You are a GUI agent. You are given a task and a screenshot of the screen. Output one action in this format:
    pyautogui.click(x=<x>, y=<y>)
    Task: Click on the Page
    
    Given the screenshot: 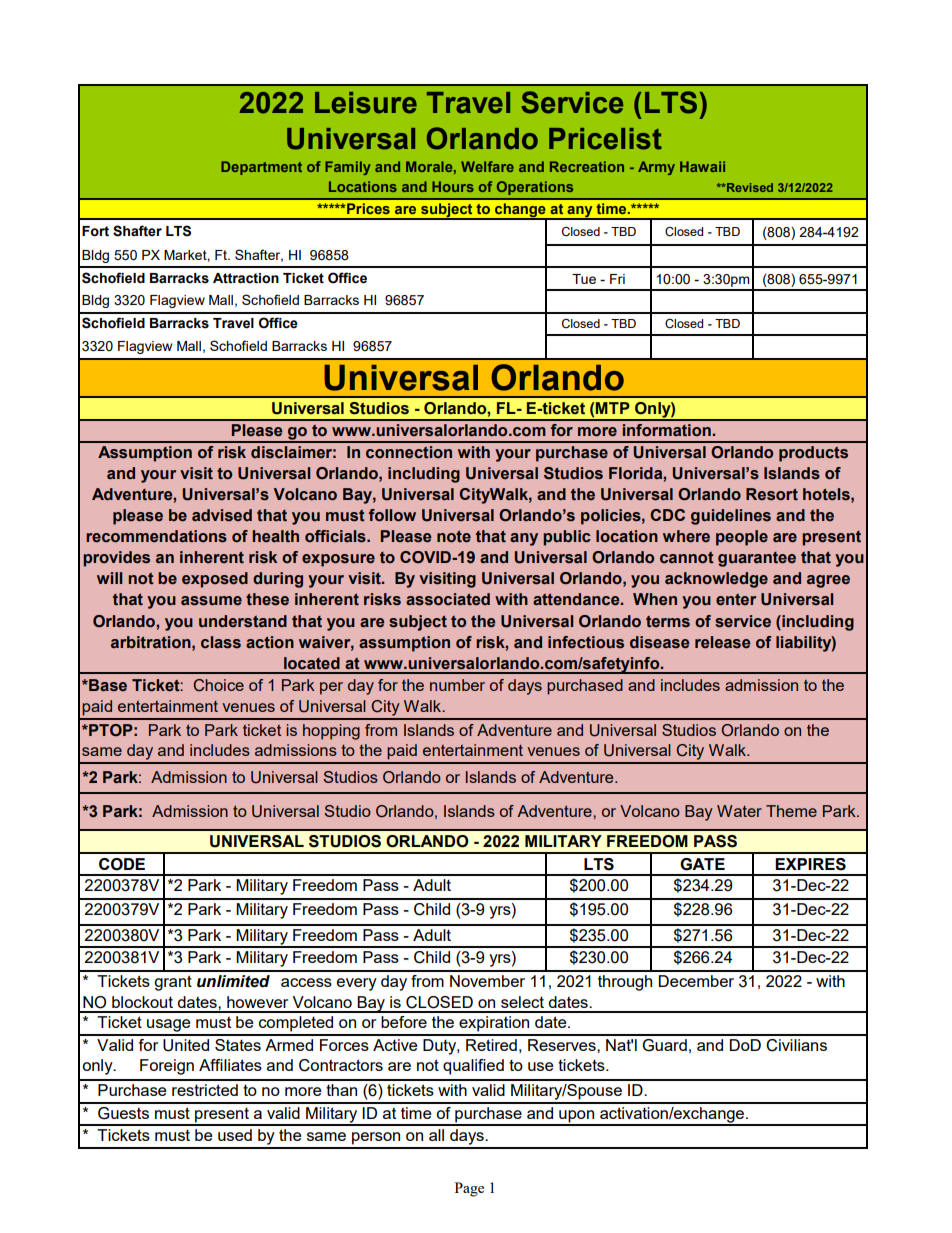 What is the action you would take?
    pyautogui.click(x=469, y=1189)
